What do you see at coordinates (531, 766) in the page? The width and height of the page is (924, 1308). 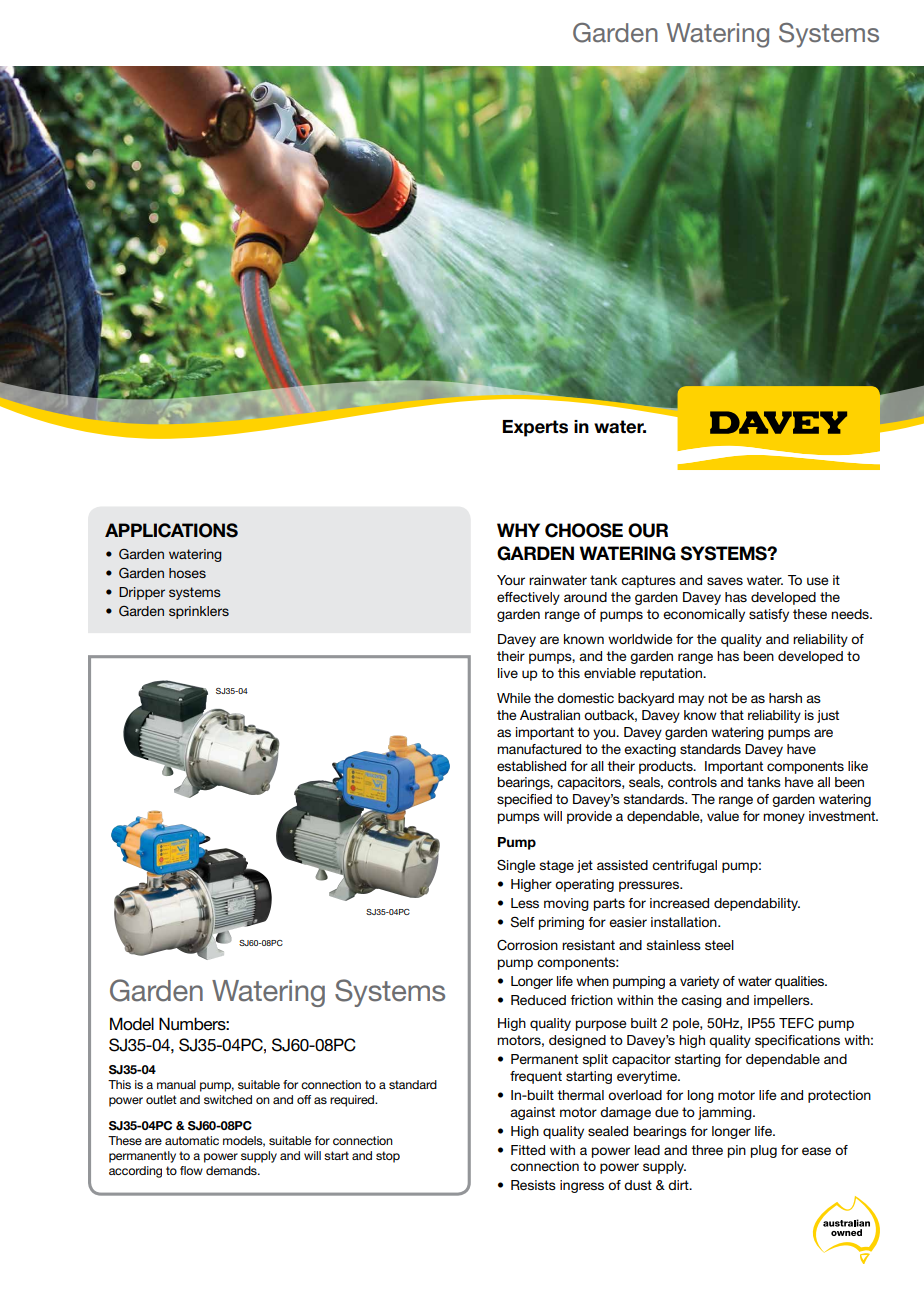 I see `established` at bounding box center [531, 766].
